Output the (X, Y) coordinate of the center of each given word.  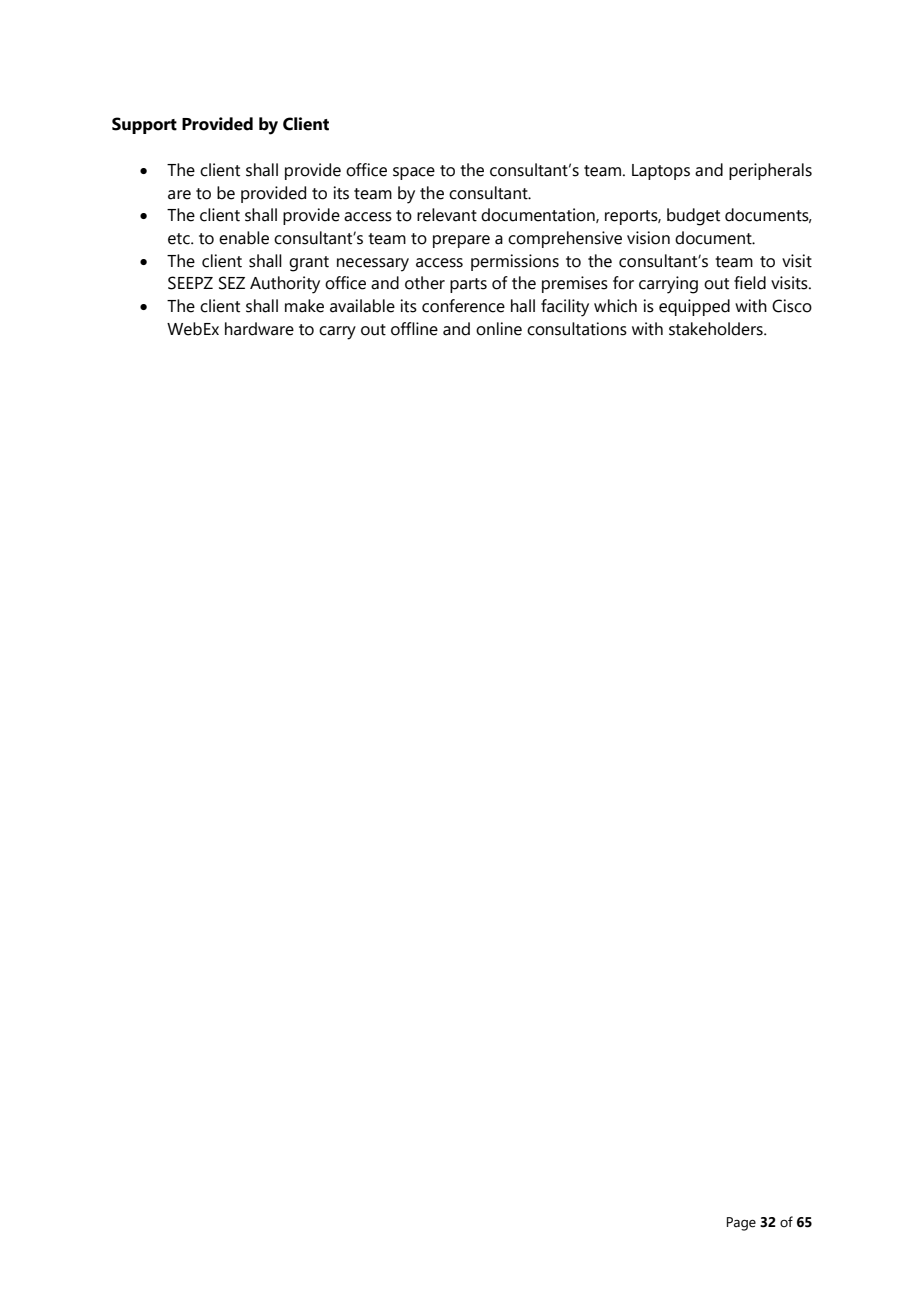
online (499, 329)
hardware (259, 329)
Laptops (661, 172)
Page (741, 1224)
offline (414, 329)
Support (144, 125)
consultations (577, 329)
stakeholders (717, 329)
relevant (447, 215)
